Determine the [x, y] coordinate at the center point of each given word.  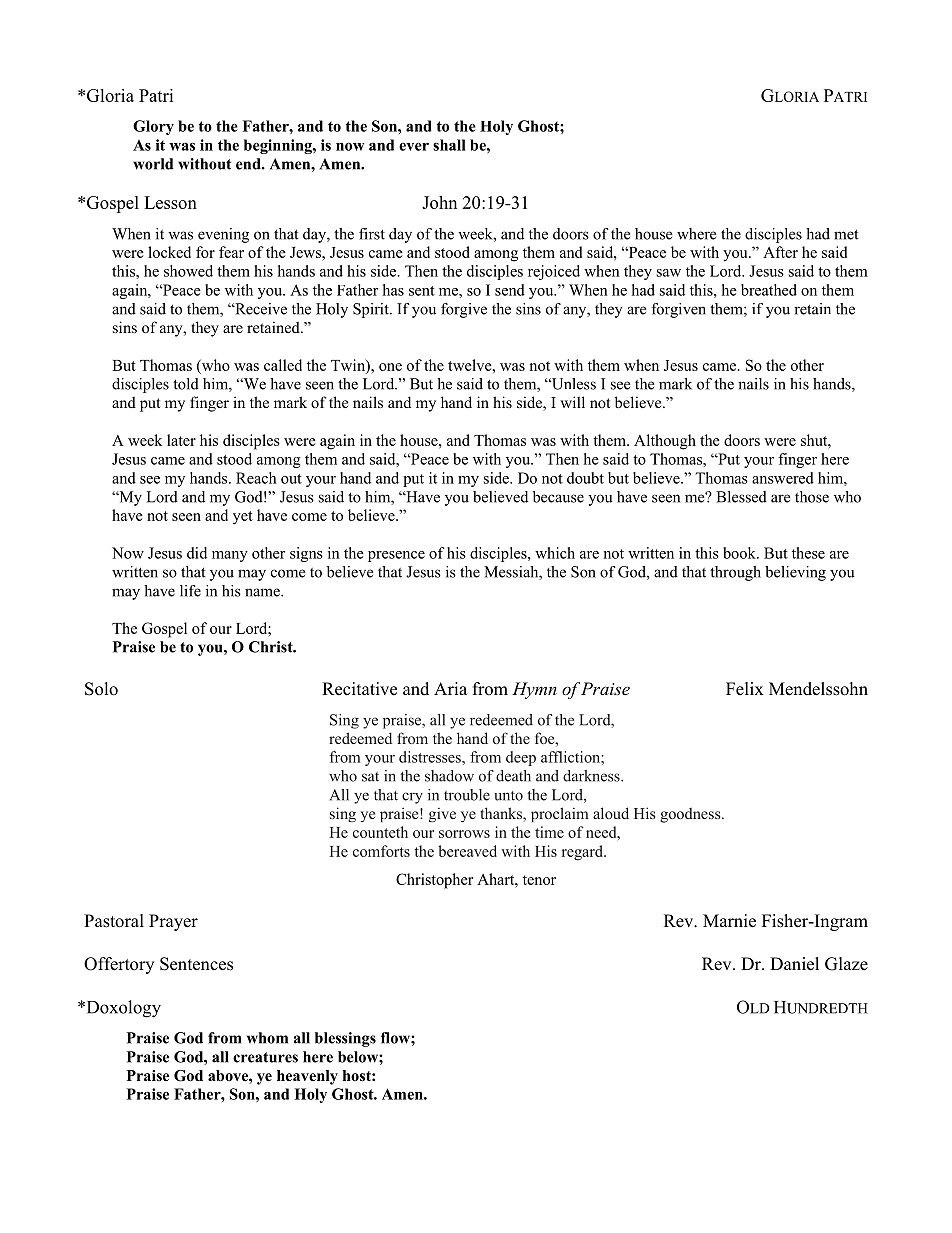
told [186, 384]
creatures [265, 1057]
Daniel [794, 964]
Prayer [173, 922]
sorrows [464, 834]
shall [449, 145]
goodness [691, 815]
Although [665, 442]
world [153, 164]
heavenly [307, 1077]
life [190, 591]
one [390, 367]
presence [396, 556]
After [780, 252]
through [735, 573]
